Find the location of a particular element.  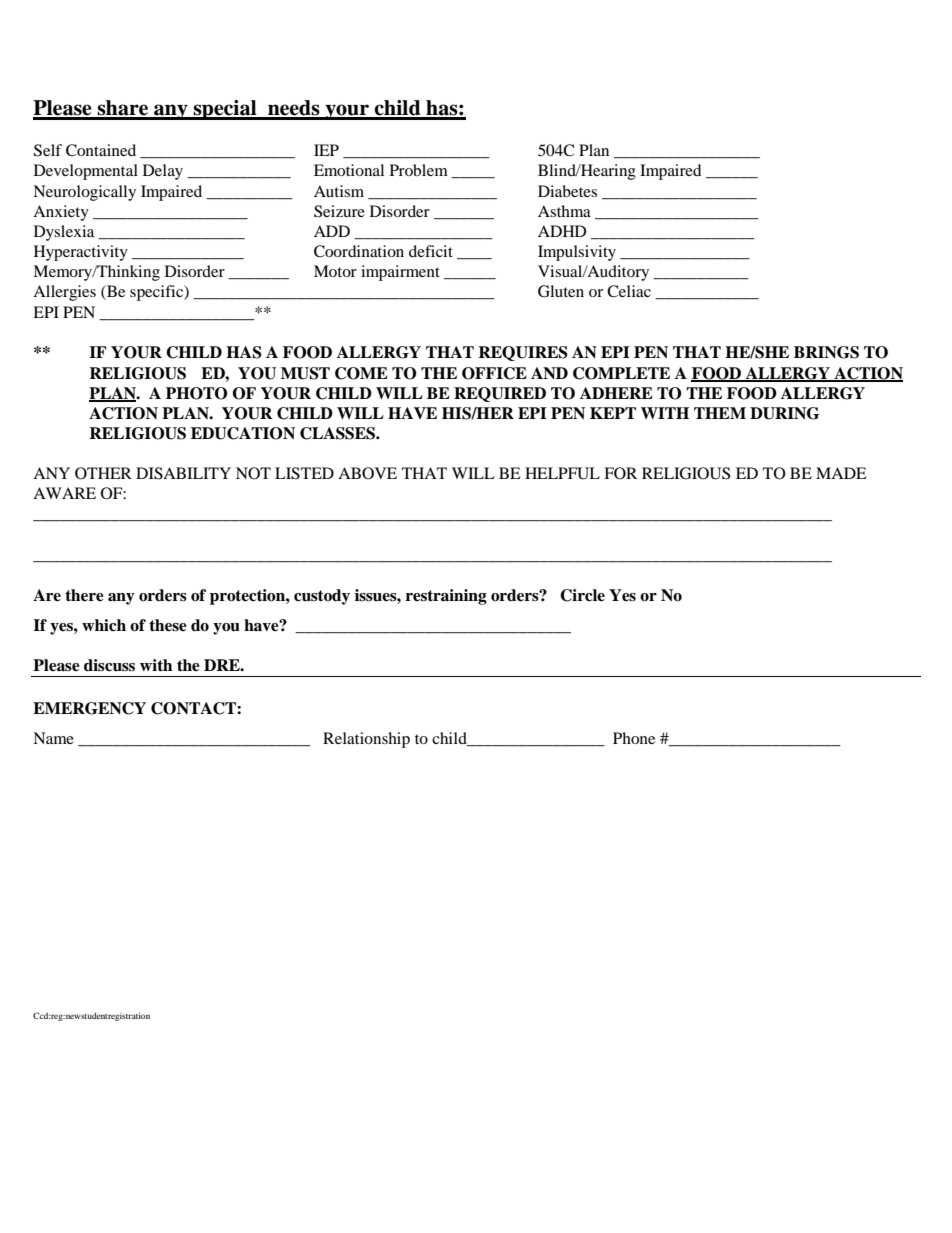

PHOTO is located at coordinates (197, 393).
